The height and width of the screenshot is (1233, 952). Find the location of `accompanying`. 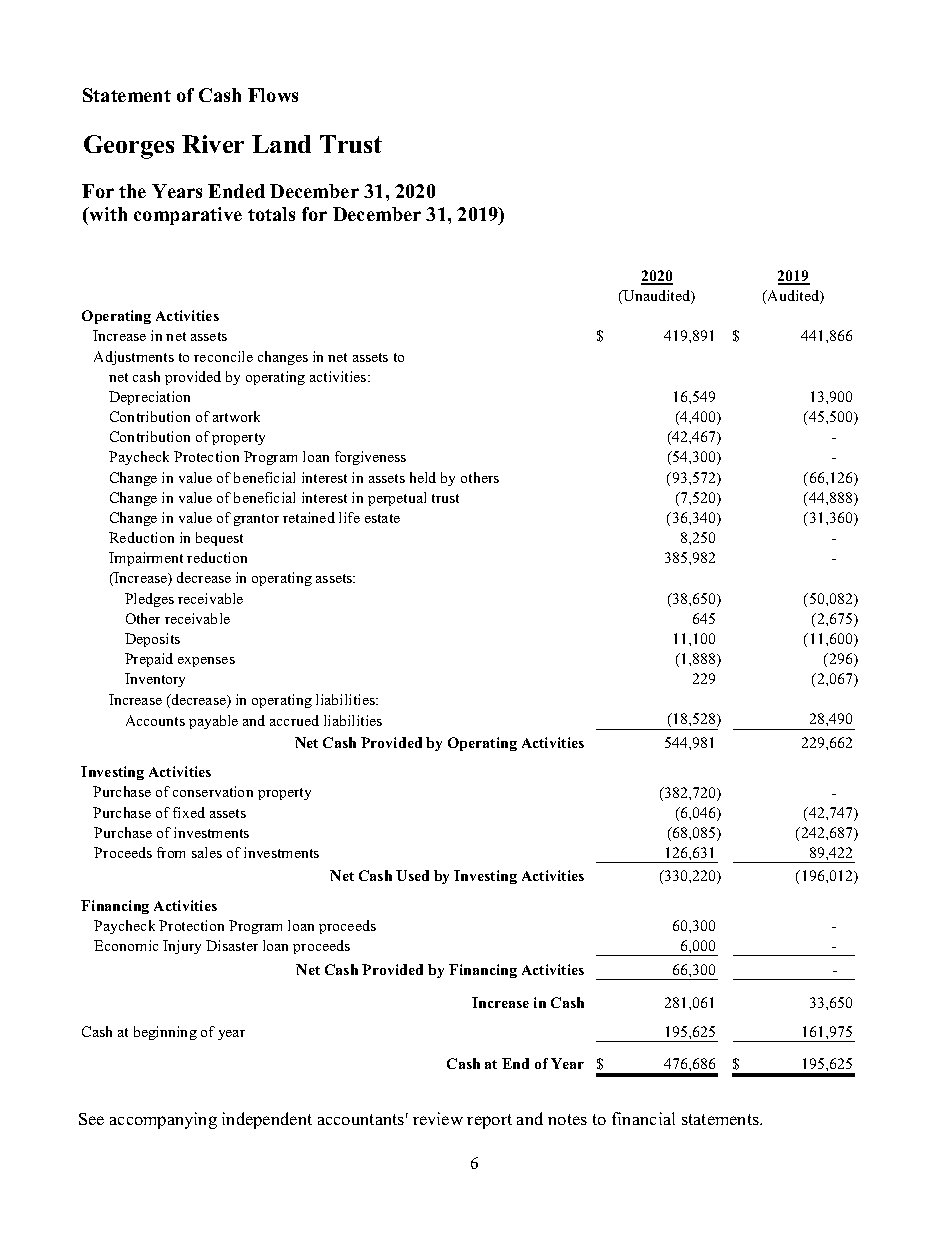

accompanying is located at coordinates (163, 1120).
